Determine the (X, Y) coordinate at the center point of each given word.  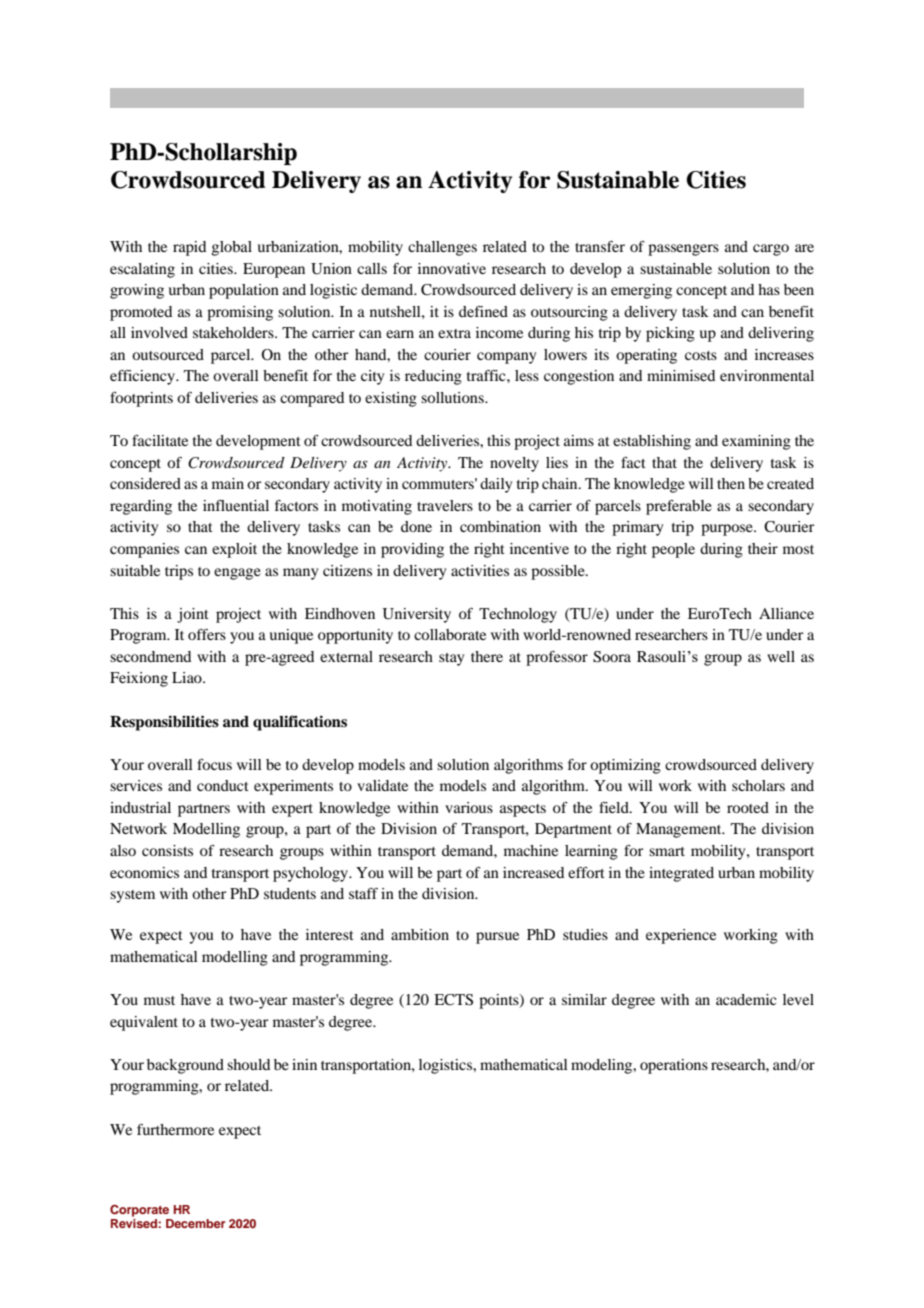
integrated (681, 874)
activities (480, 570)
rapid (189, 248)
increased (533, 872)
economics (144, 872)
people (673, 550)
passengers (683, 250)
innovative (452, 268)
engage (237, 574)
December (195, 1223)
